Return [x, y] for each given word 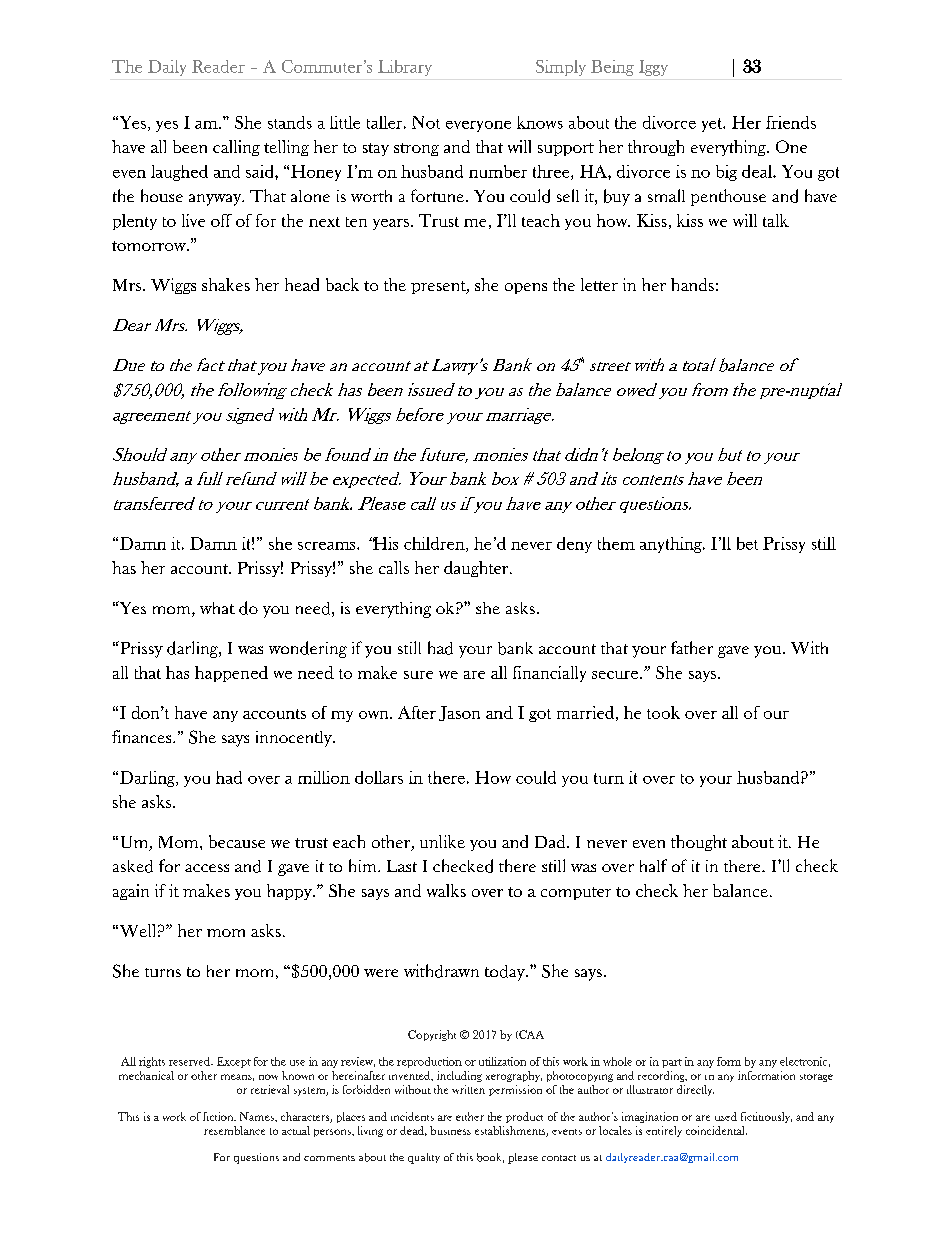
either [470, 1116]
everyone [478, 126]
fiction [219, 1116]
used [726, 1116]
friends [791, 122]
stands [290, 122]
